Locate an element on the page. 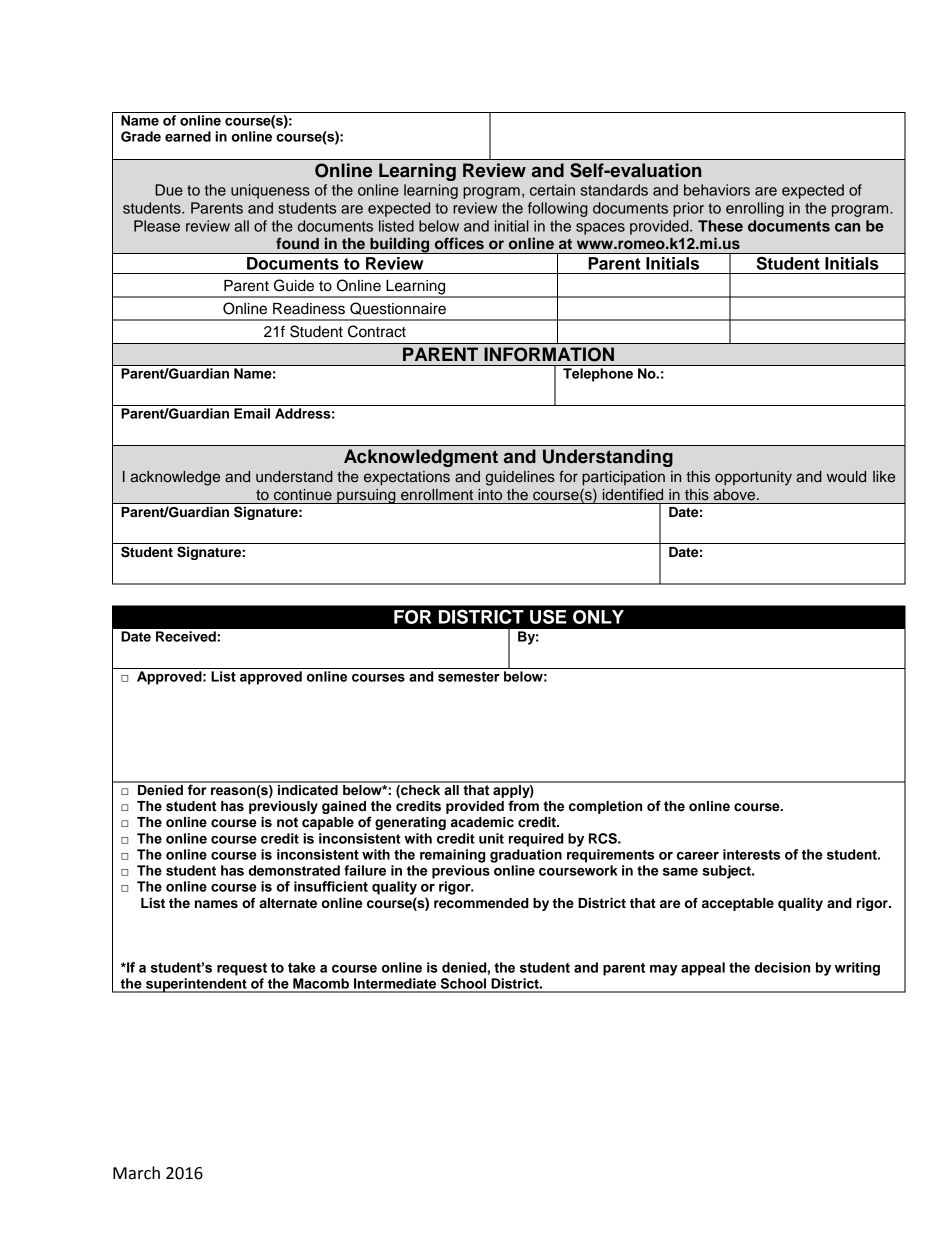  March is located at coordinates (136, 1173).
